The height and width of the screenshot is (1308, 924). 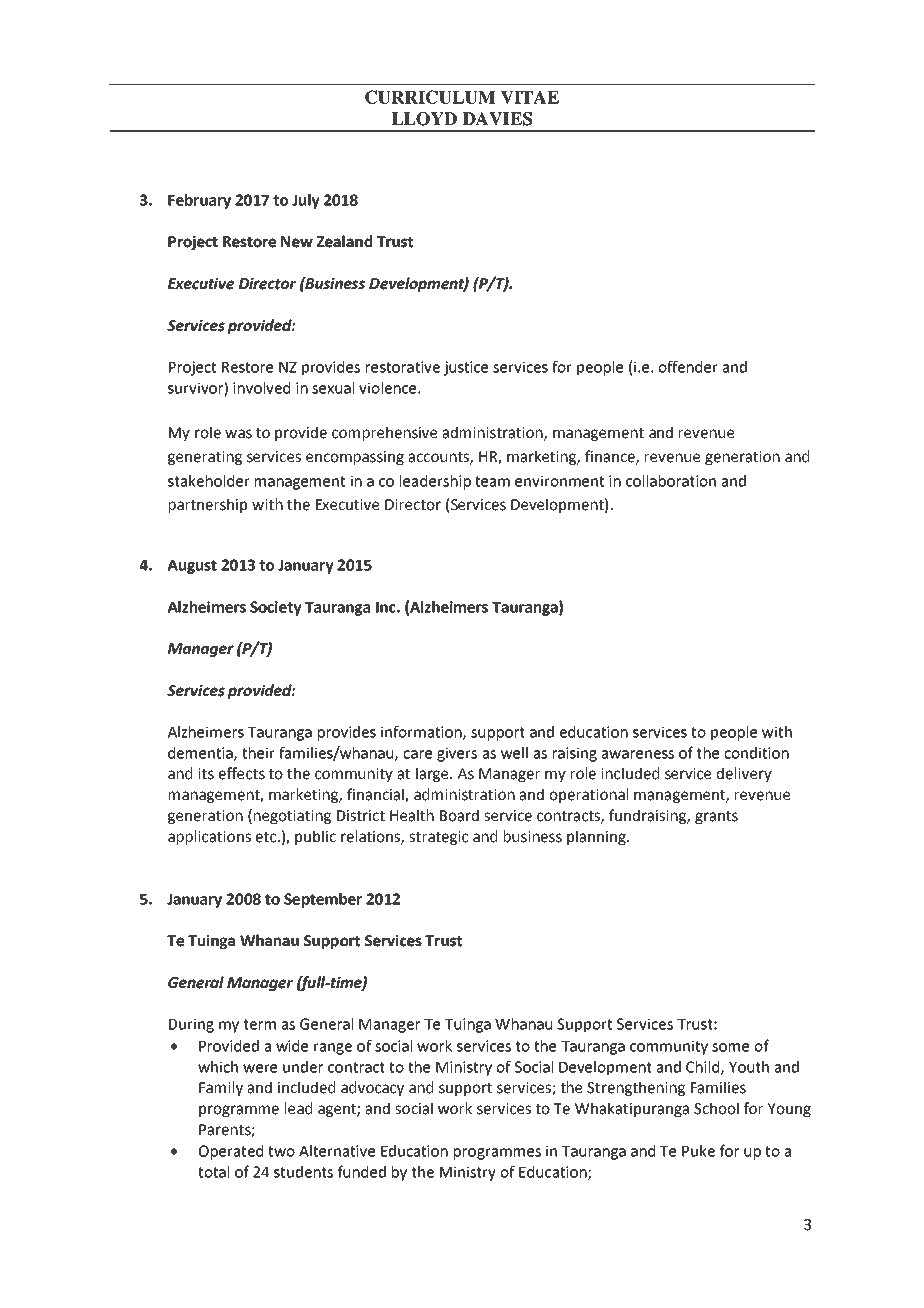 I want to click on two, so click(x=281, y=1151).
